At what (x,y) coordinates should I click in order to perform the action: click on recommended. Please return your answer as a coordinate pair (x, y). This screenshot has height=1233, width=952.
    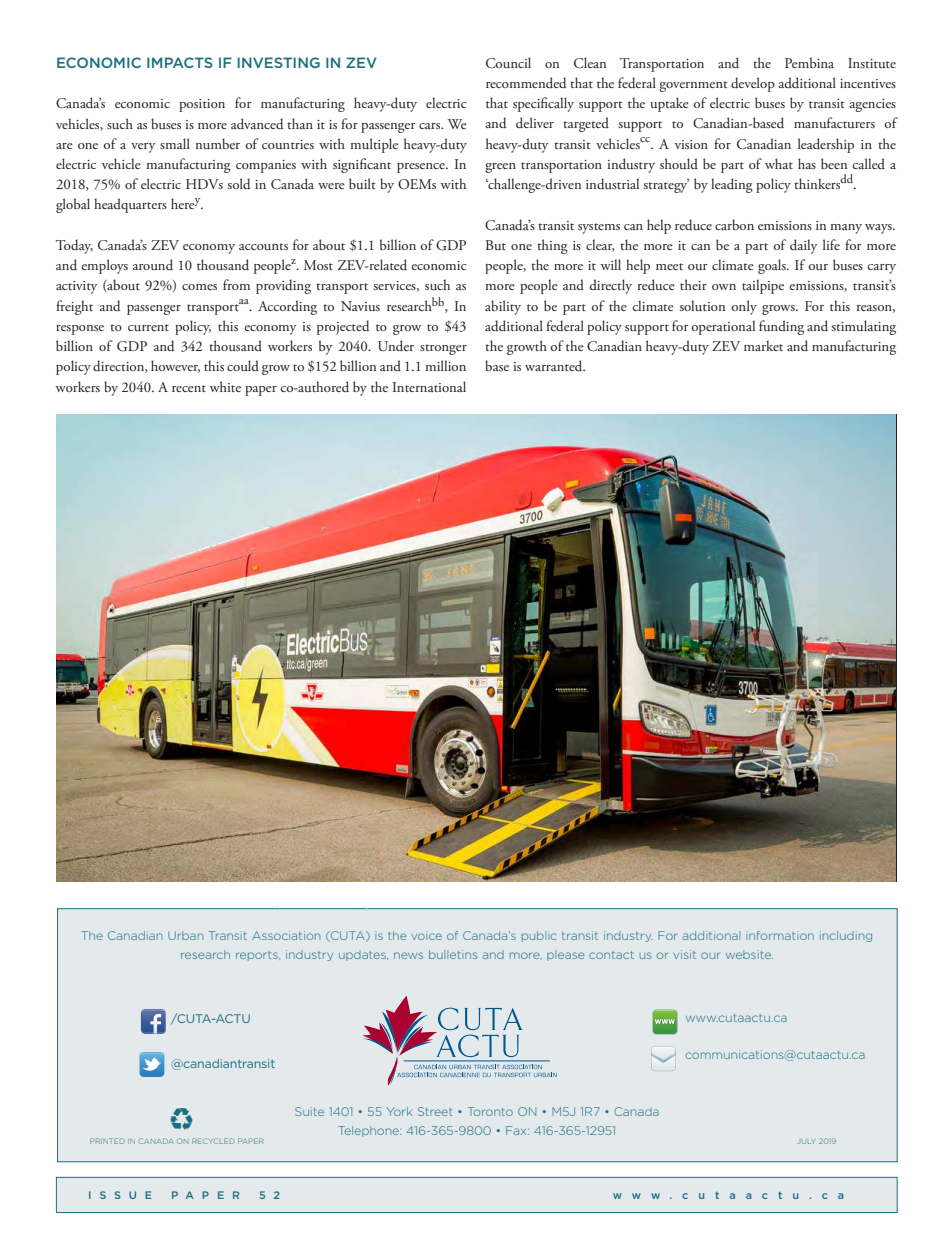
    Looking at the image, I should click on (526, 82).
